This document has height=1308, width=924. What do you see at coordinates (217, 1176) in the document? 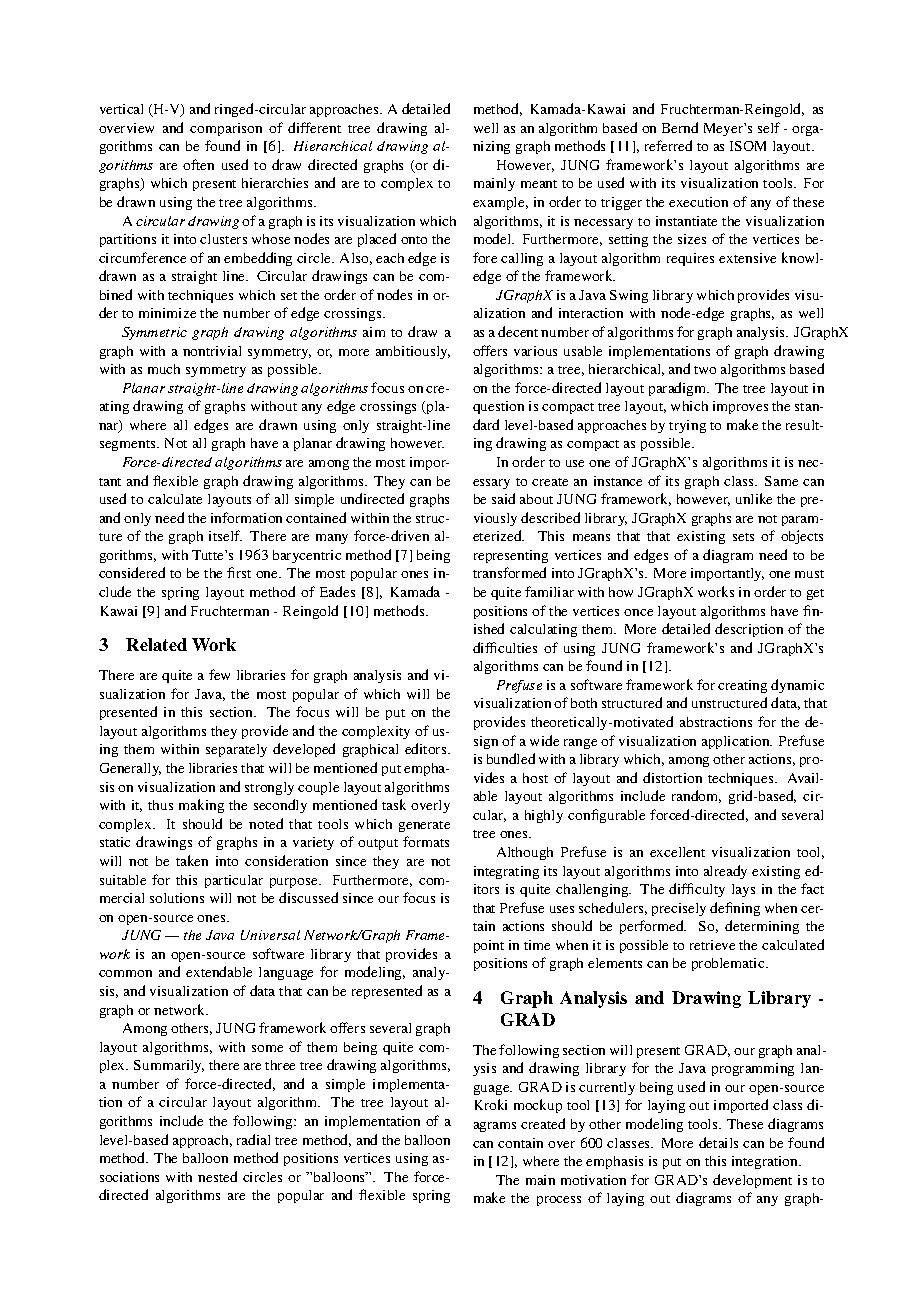
I see `nested` at bounding box center [217, 1176].
